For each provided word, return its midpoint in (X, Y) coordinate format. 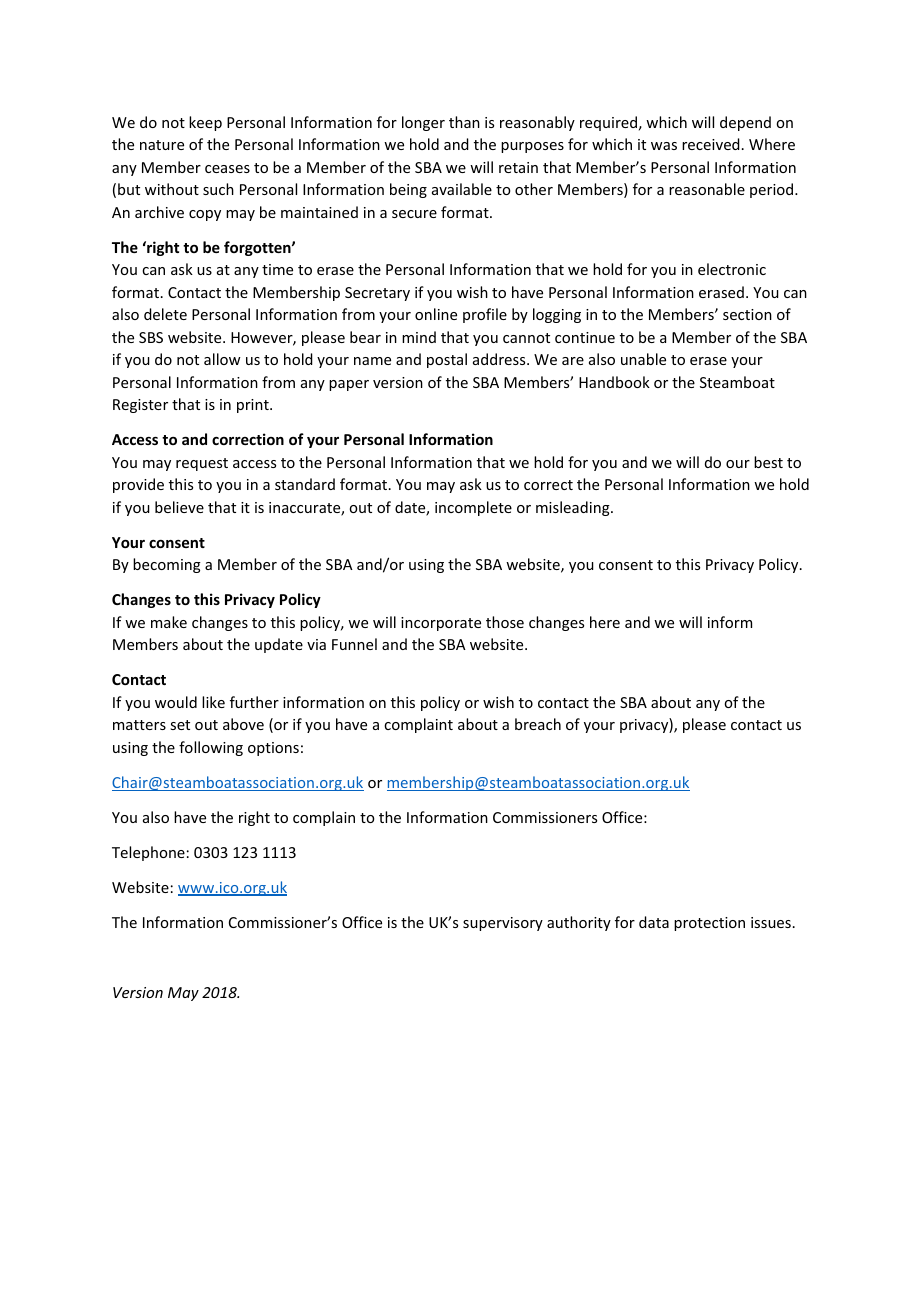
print (254, 406)
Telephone (148, 853)
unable (643, 359)
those (505, 622)
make (169, 622)
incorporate (441, 624)
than (464, 122)
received (711, 144)
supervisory (503, 924)
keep (205, 123)
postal (447, 360)
